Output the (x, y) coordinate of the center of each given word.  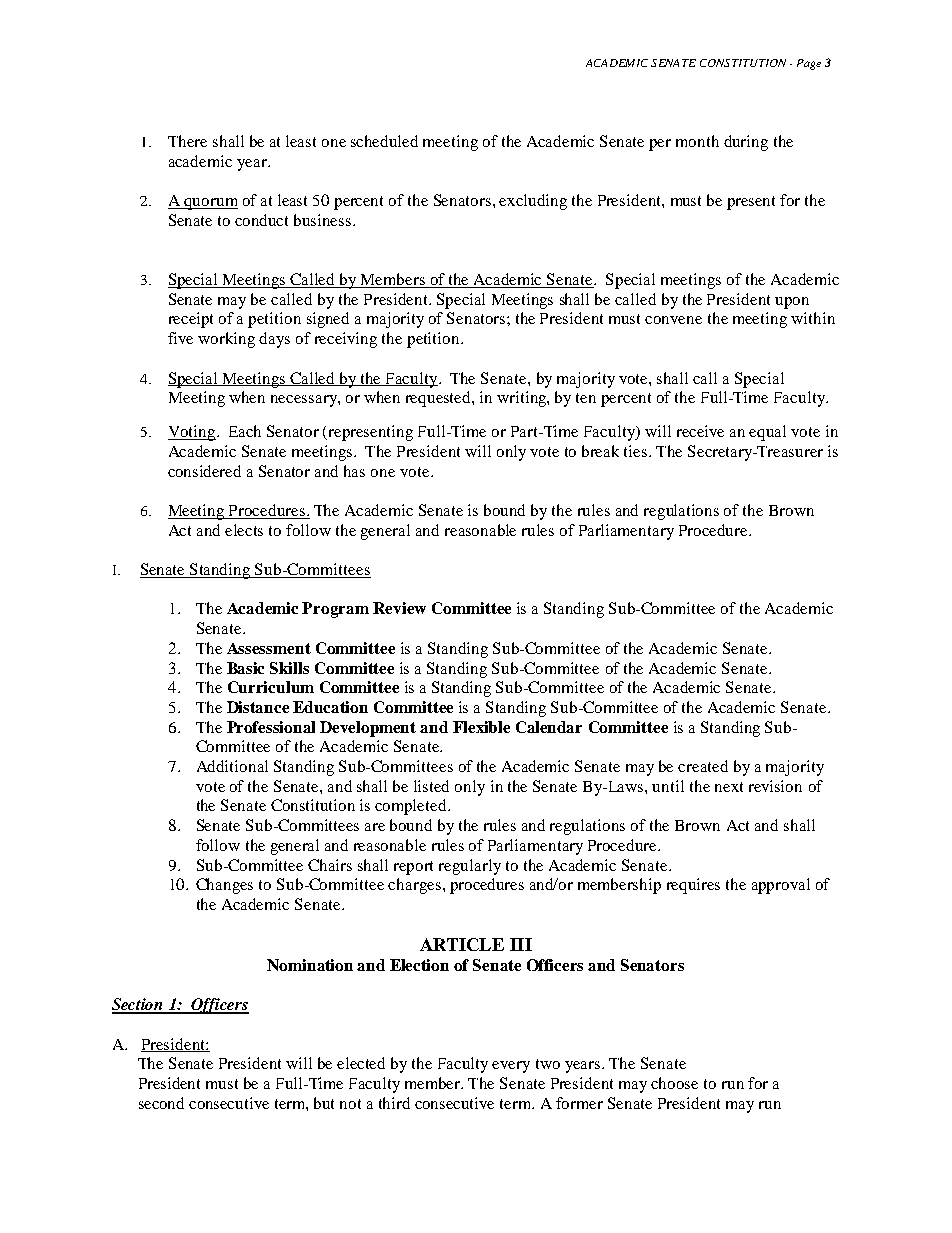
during (746, 143)
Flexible (481, 727)
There (187, 141)
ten (586, 398)
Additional (232, 766)
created (703, 766)
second (161, 1103)
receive (700, 431)
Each (245, 431)
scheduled (384, 141)
